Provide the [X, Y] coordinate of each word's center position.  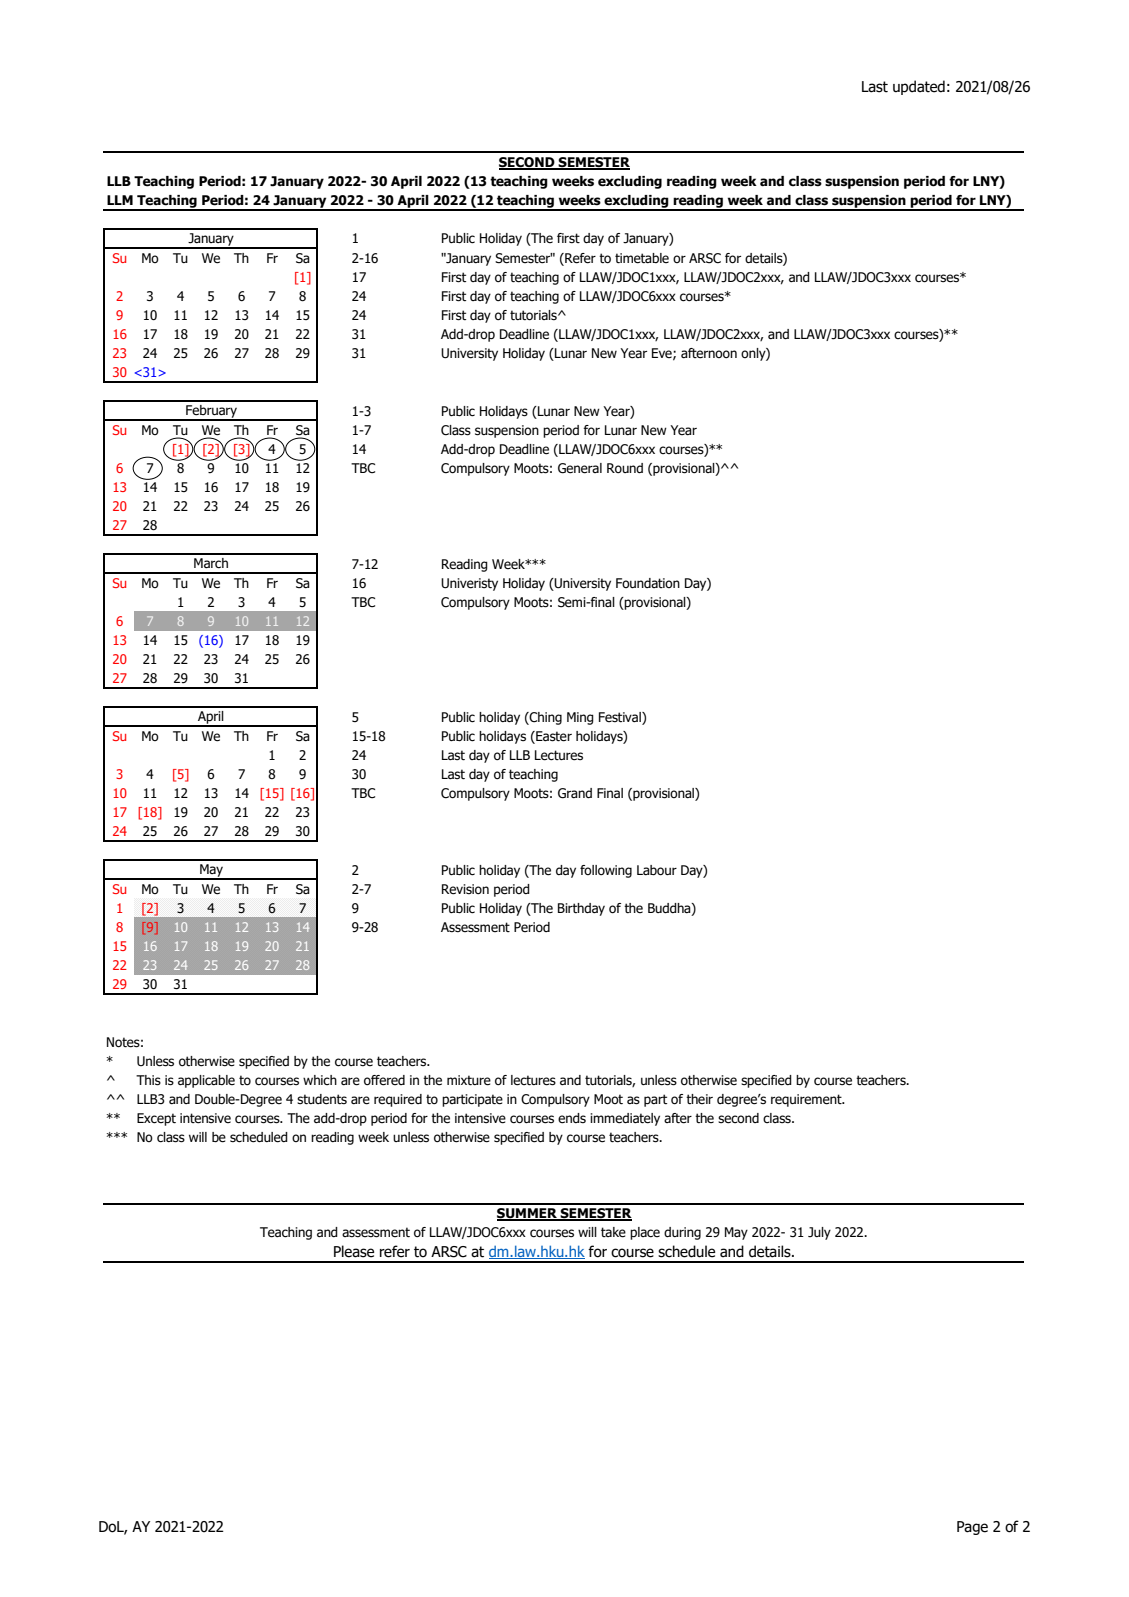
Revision [465, 889]
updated [919, 87]
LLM [120, 200]
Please [354, 1251]
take [613, 1232]
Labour [657, 870]
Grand [575, 793]
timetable [642, 258]
